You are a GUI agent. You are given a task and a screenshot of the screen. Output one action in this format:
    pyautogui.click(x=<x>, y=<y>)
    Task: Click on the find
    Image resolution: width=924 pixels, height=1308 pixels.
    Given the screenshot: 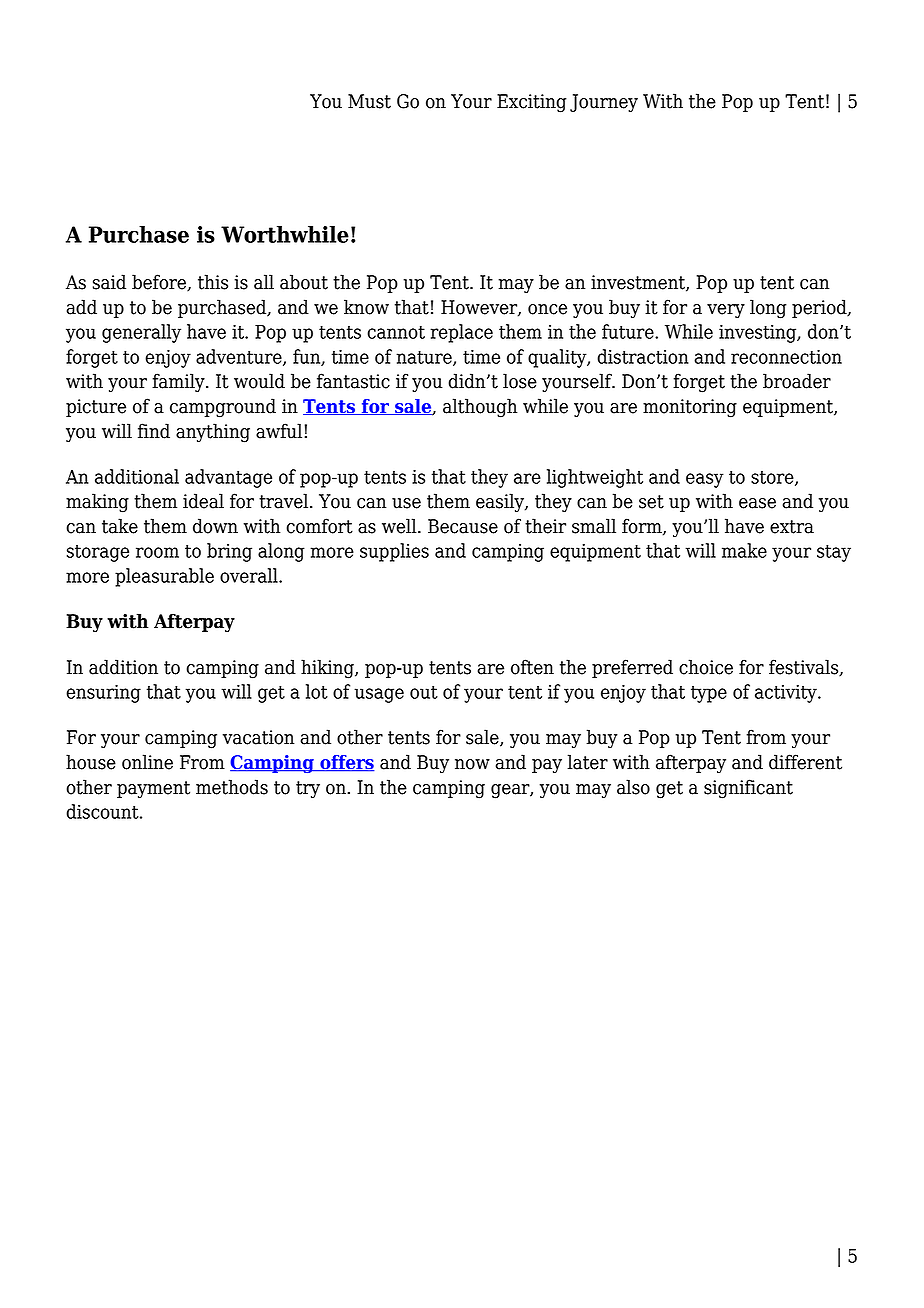 What is the action you would take?
    pyautogui.click(x=154, y=431)
